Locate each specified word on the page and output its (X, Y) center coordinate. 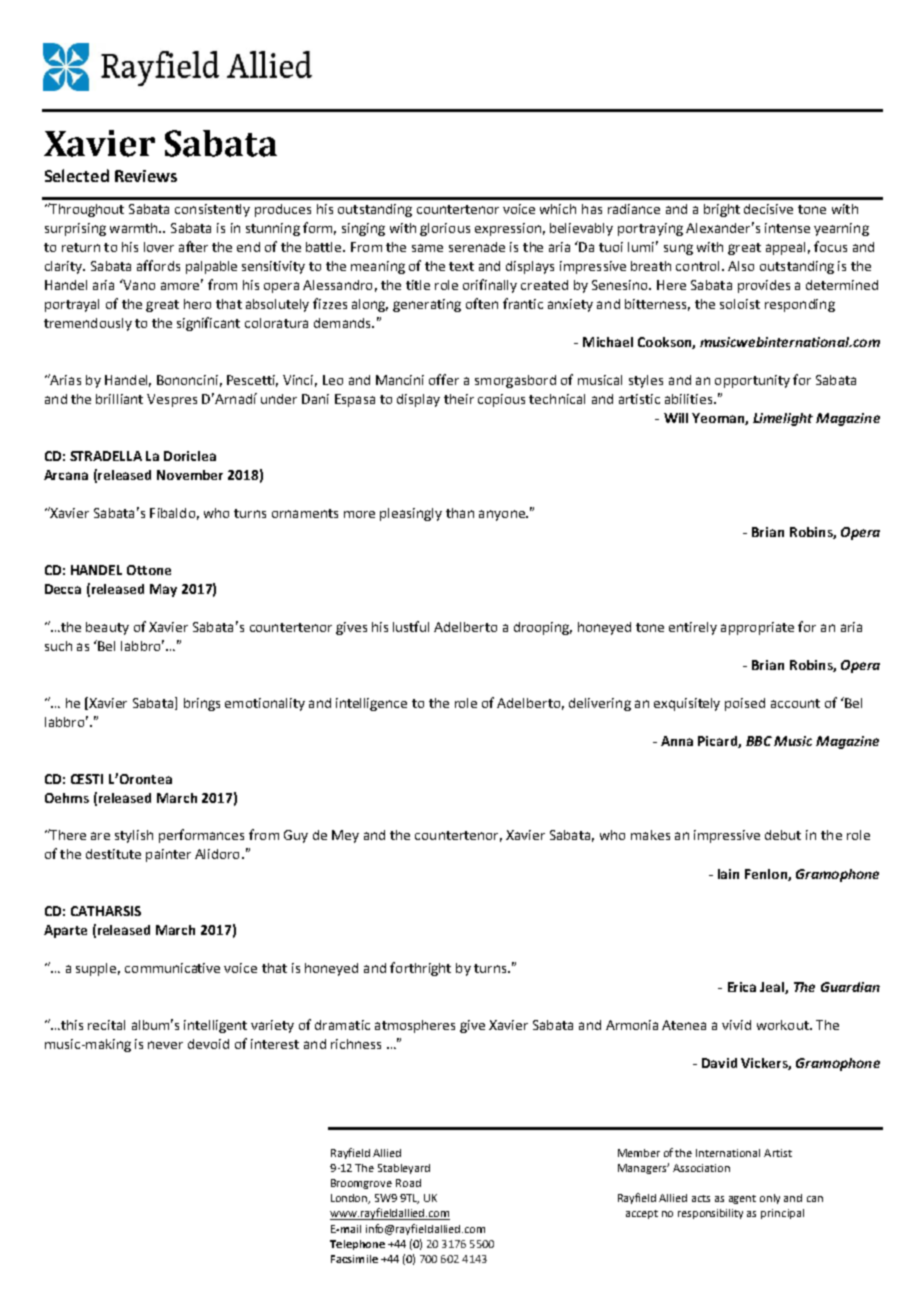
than (460, 513)
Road (408, 1183)
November (190, 475)
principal (782, 1214)
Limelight (783, 419)
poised (745, 704)
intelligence (371, 704)
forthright (420, 969)
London (350, 1199)
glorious (445, 229)
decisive (768, 209)
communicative (172, 968)
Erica (742, 987)
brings (202, 704)
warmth (135, 228)
